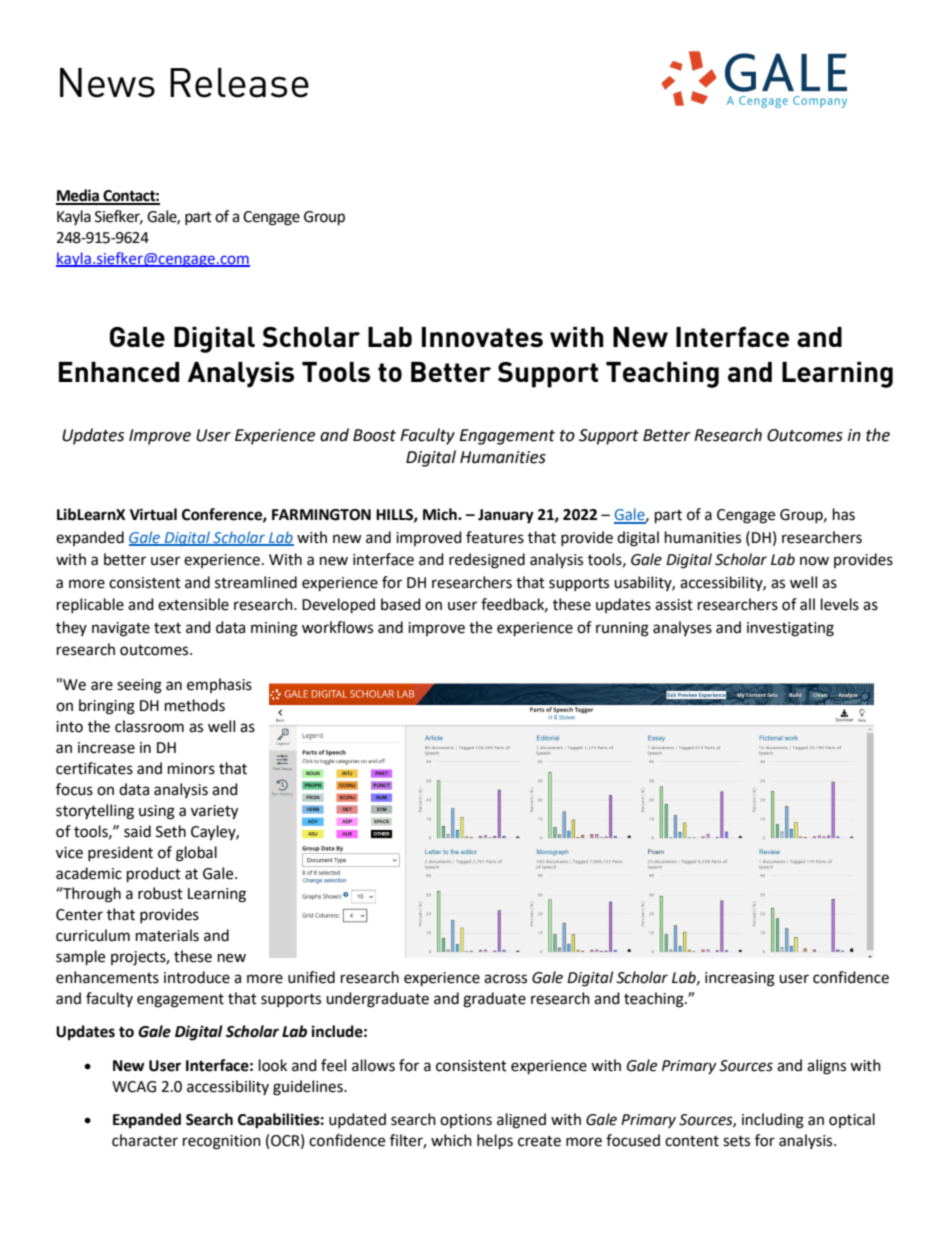 The width and height of the document is (952, 1233). Describe the element at coordinates (466, 1121) in the document. I see `options` at that location.
